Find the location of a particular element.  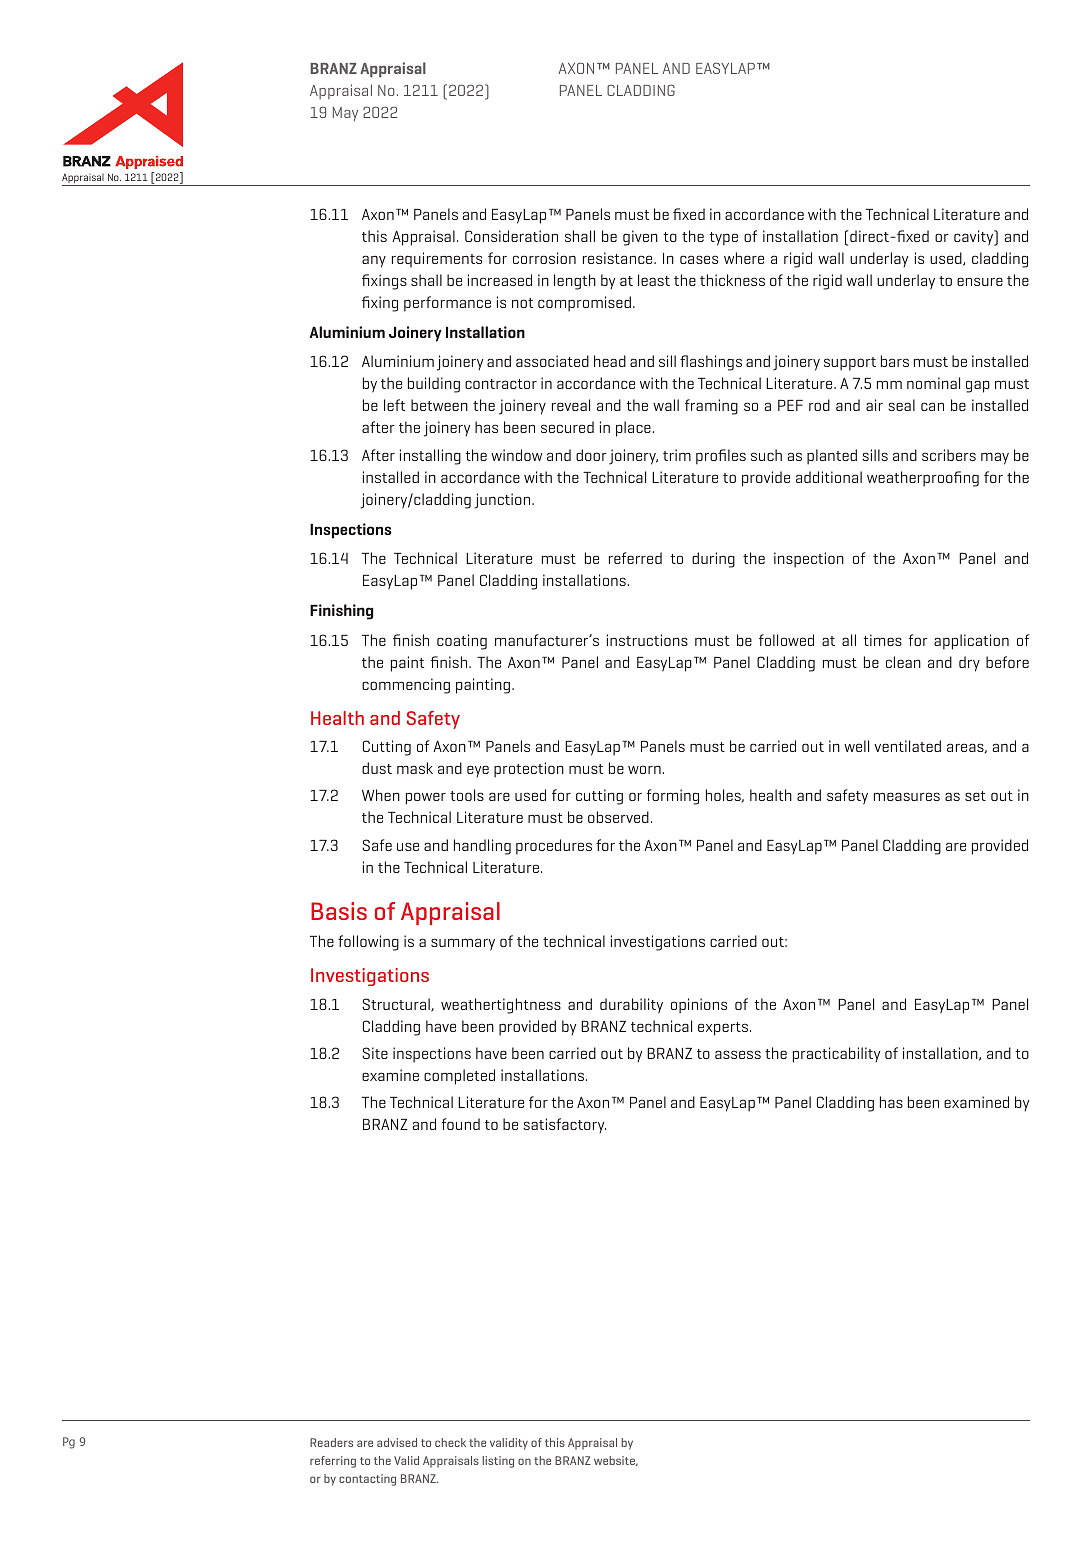

found is located at coordinates (461, 1124).
